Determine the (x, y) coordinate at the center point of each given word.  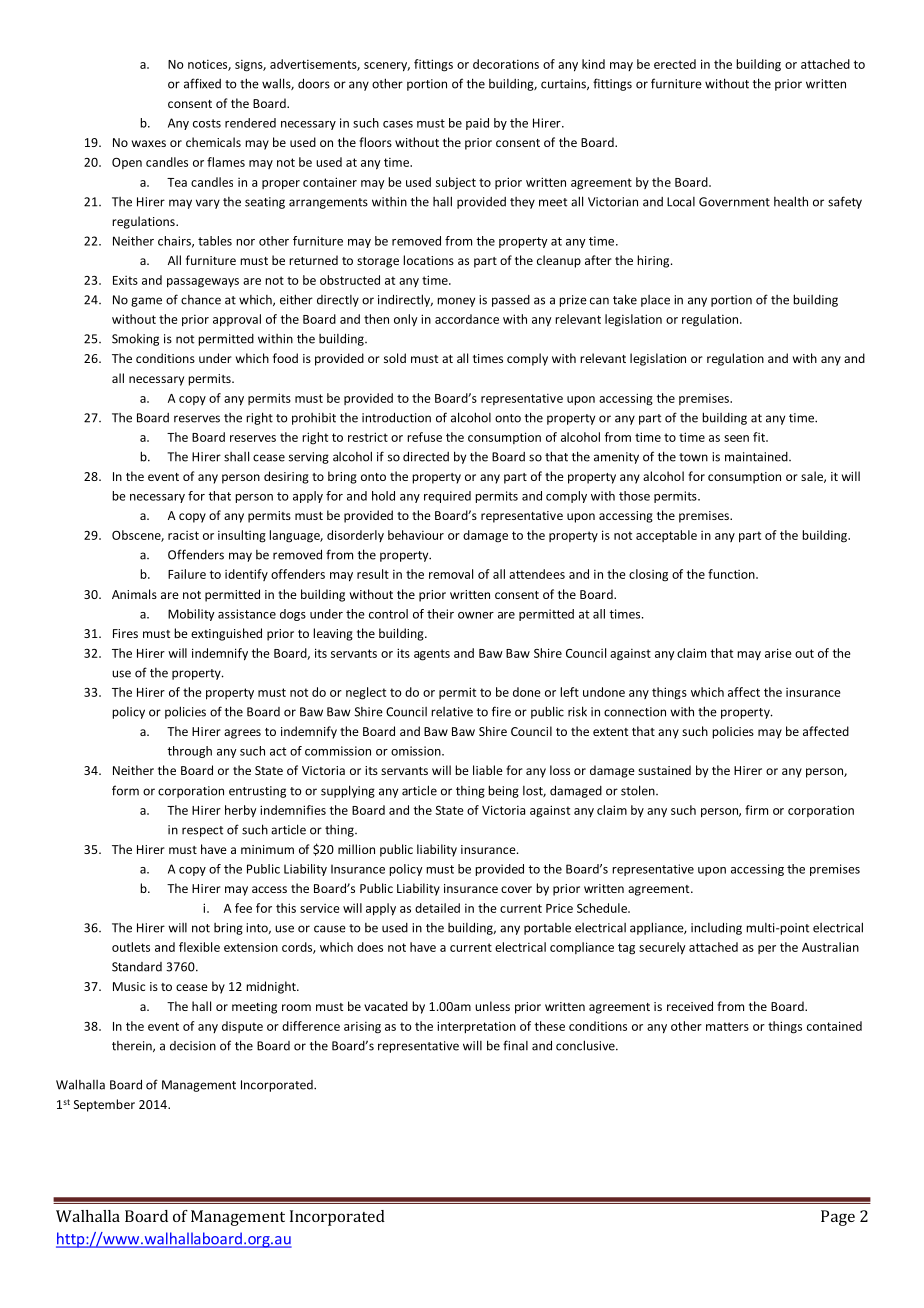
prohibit (314, 419)
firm (756, 810)
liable (488, 770)
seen (736, 438)
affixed (202, 83)
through (189, 752)
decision (193, 1046)
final (515, 1045)
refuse (424, 437)
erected (675, 64)
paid (477, 124)
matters (727, 1026)
